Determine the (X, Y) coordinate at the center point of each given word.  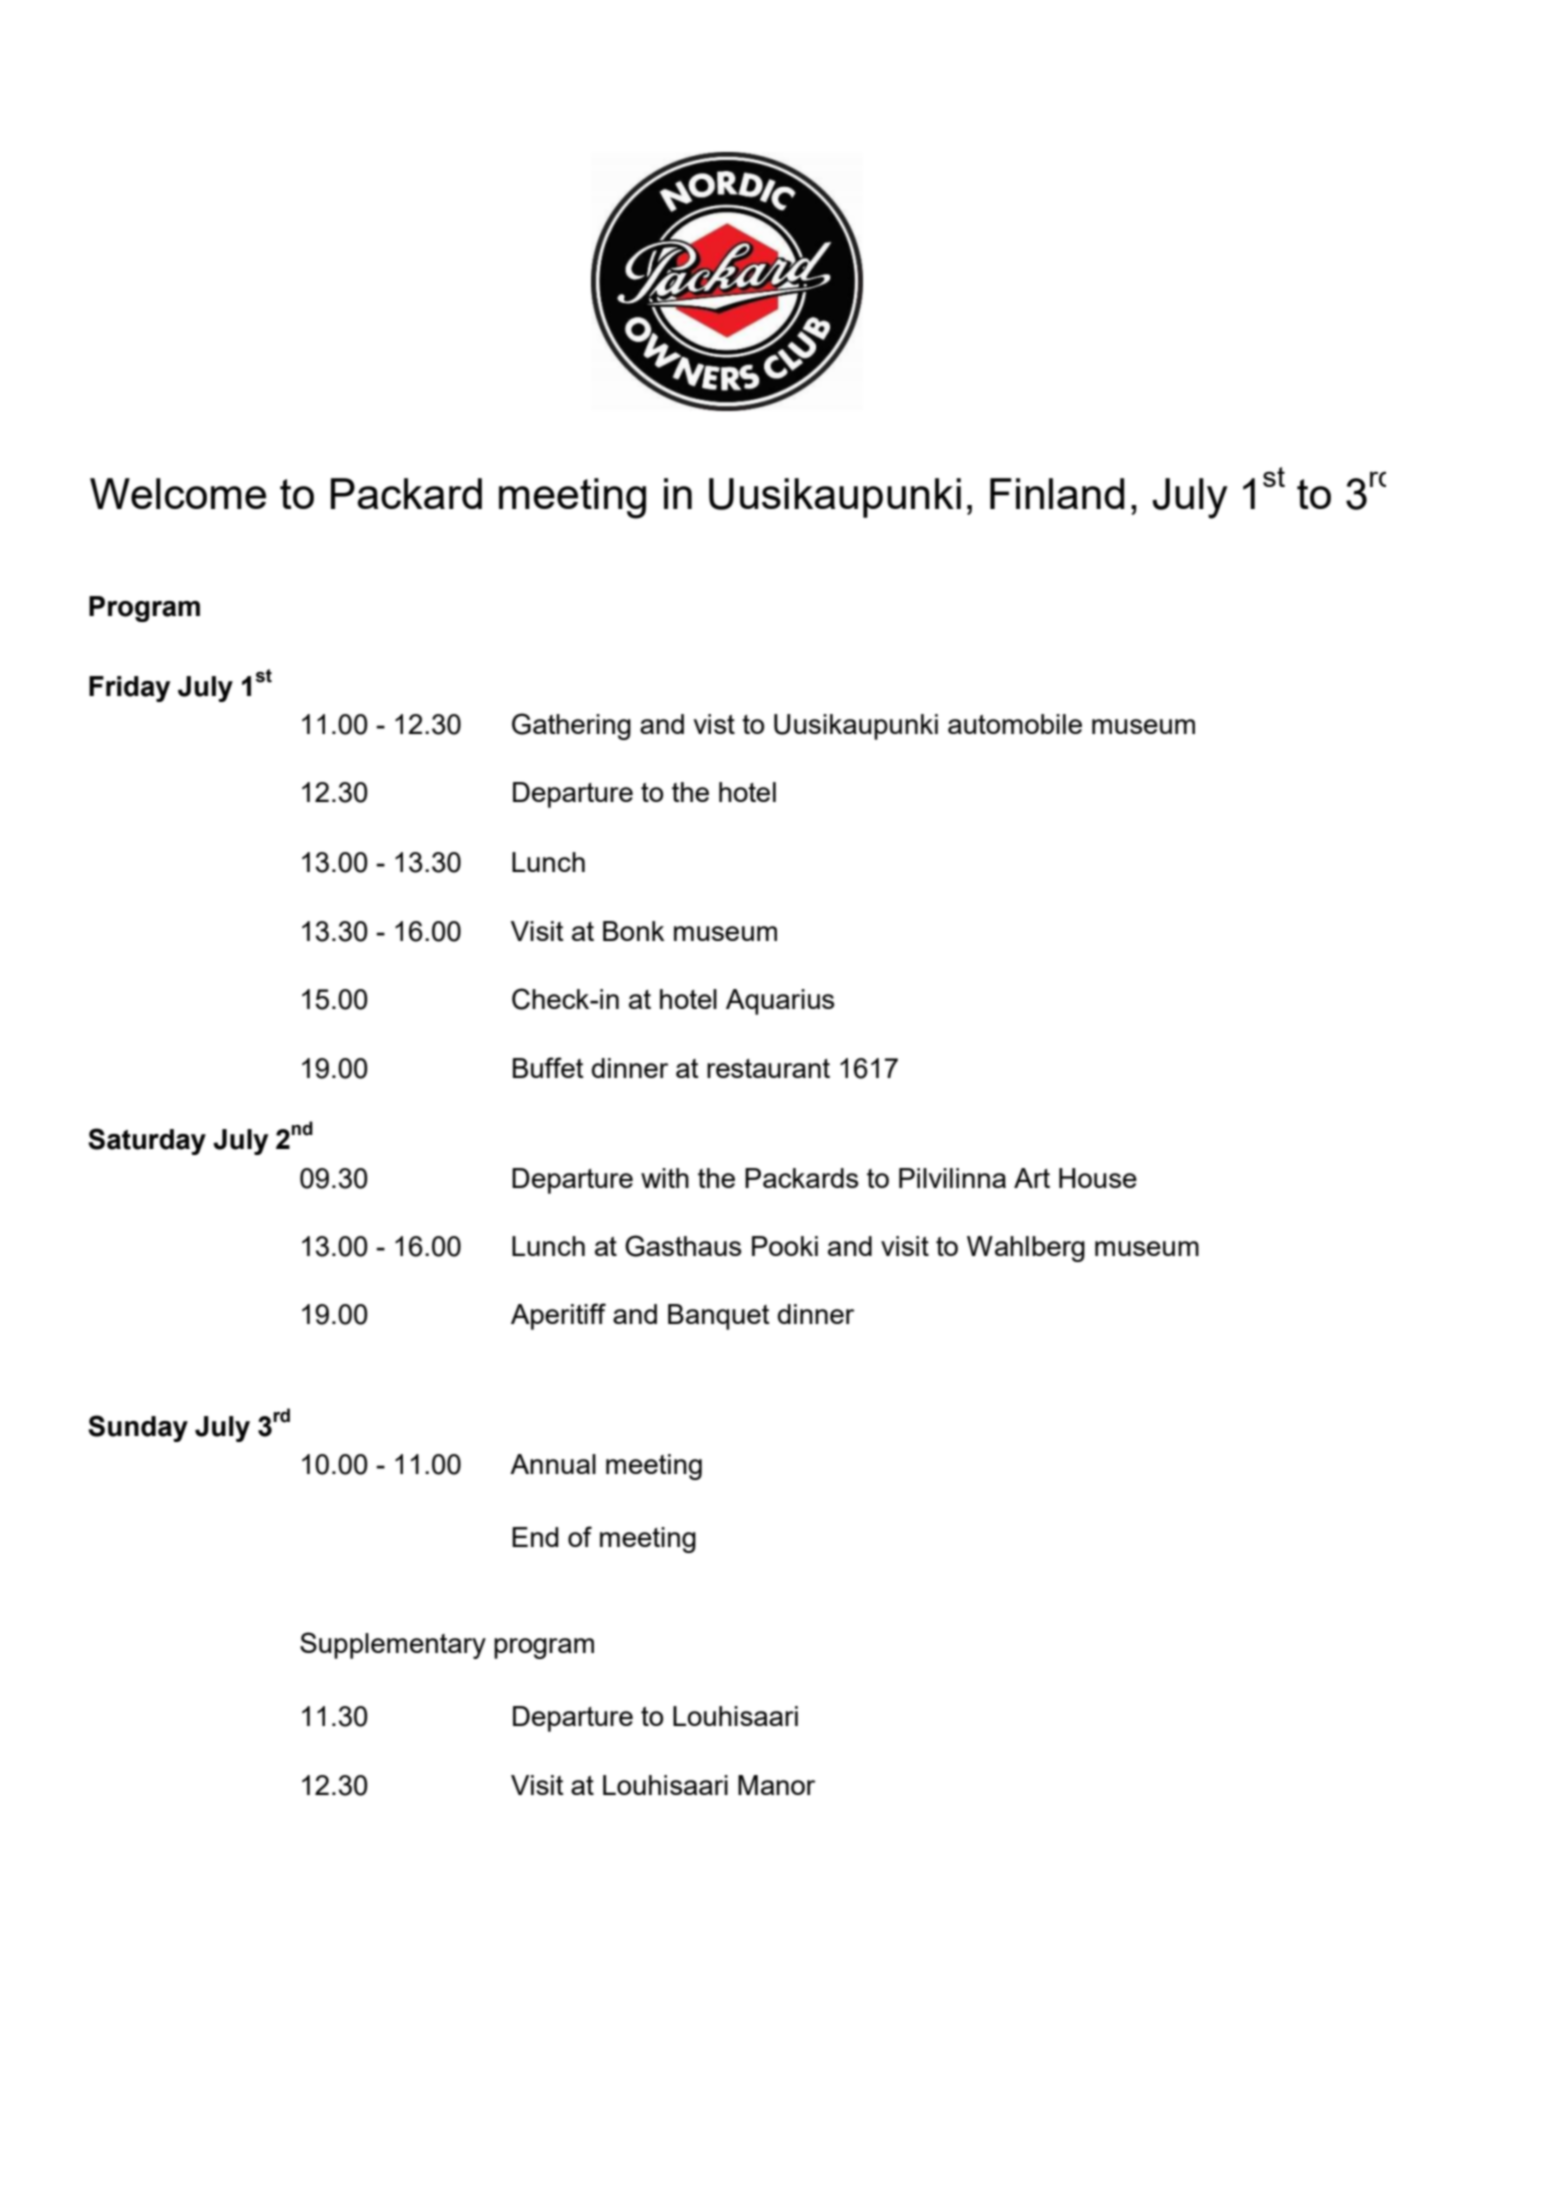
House (1098, 1178)
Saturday (147, 1141)
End (535, 1537)
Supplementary (393, 1645)
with (665, 1178)
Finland (1057, 493)
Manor (776, 1785)
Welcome (178, 493)
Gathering (571, 726)
